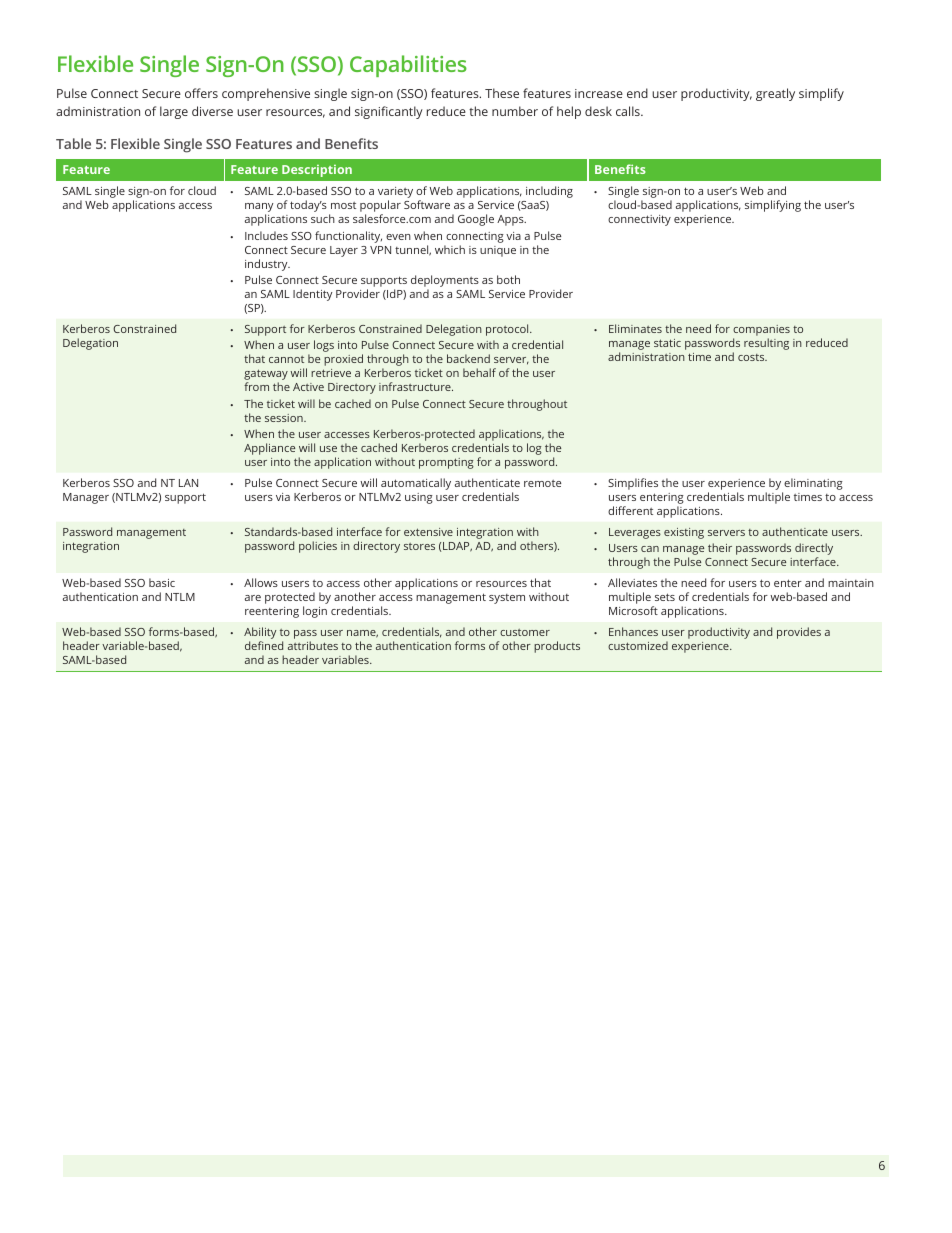  What do you see at coordinates (468, 358) in the document?
I see `backend` at bounding box center [468, 358].
